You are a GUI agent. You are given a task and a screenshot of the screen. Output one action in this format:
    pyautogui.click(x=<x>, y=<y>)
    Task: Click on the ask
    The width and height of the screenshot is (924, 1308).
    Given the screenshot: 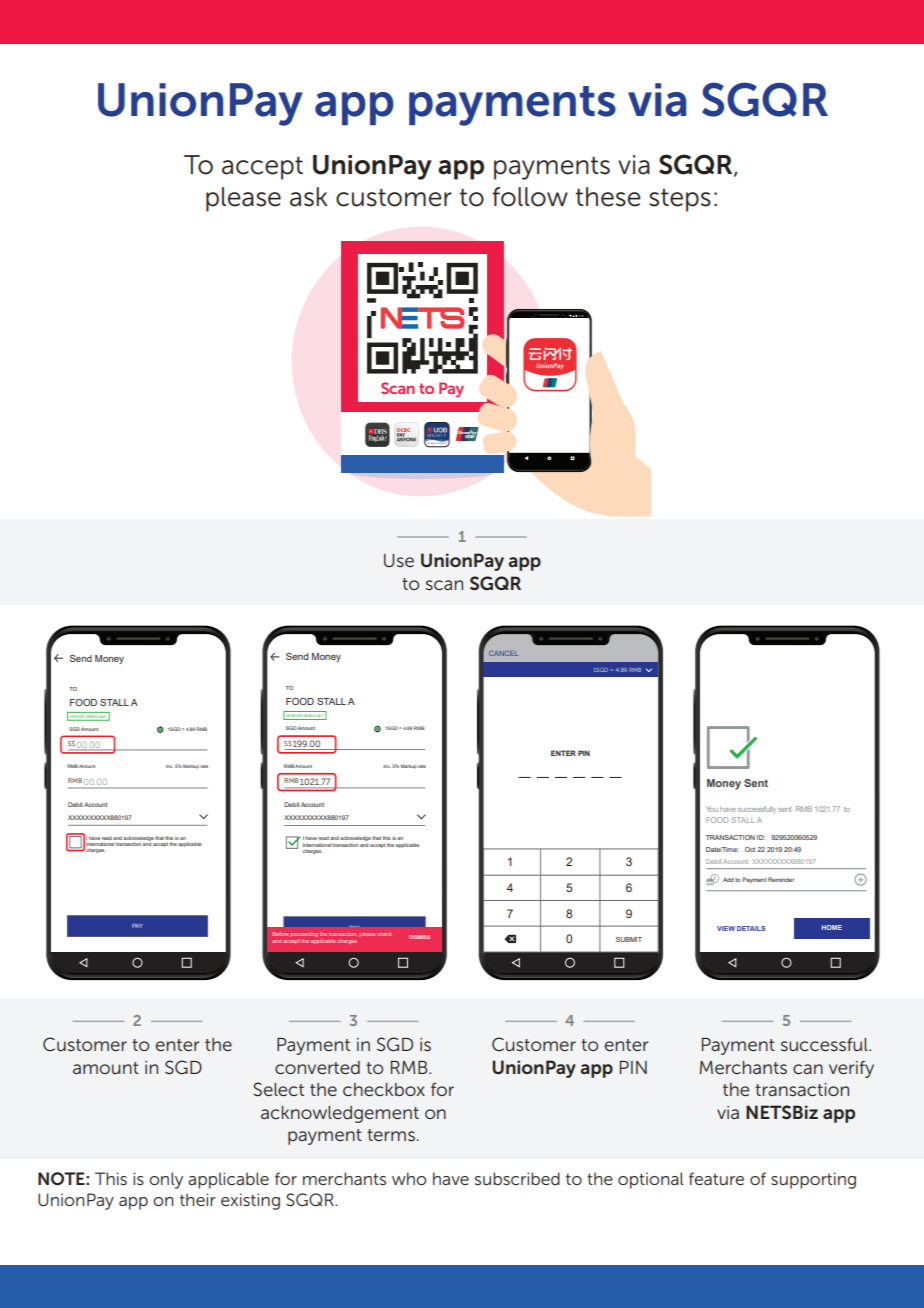 What is the action you would take?
    pyautogui.click(x=309, y=197)
